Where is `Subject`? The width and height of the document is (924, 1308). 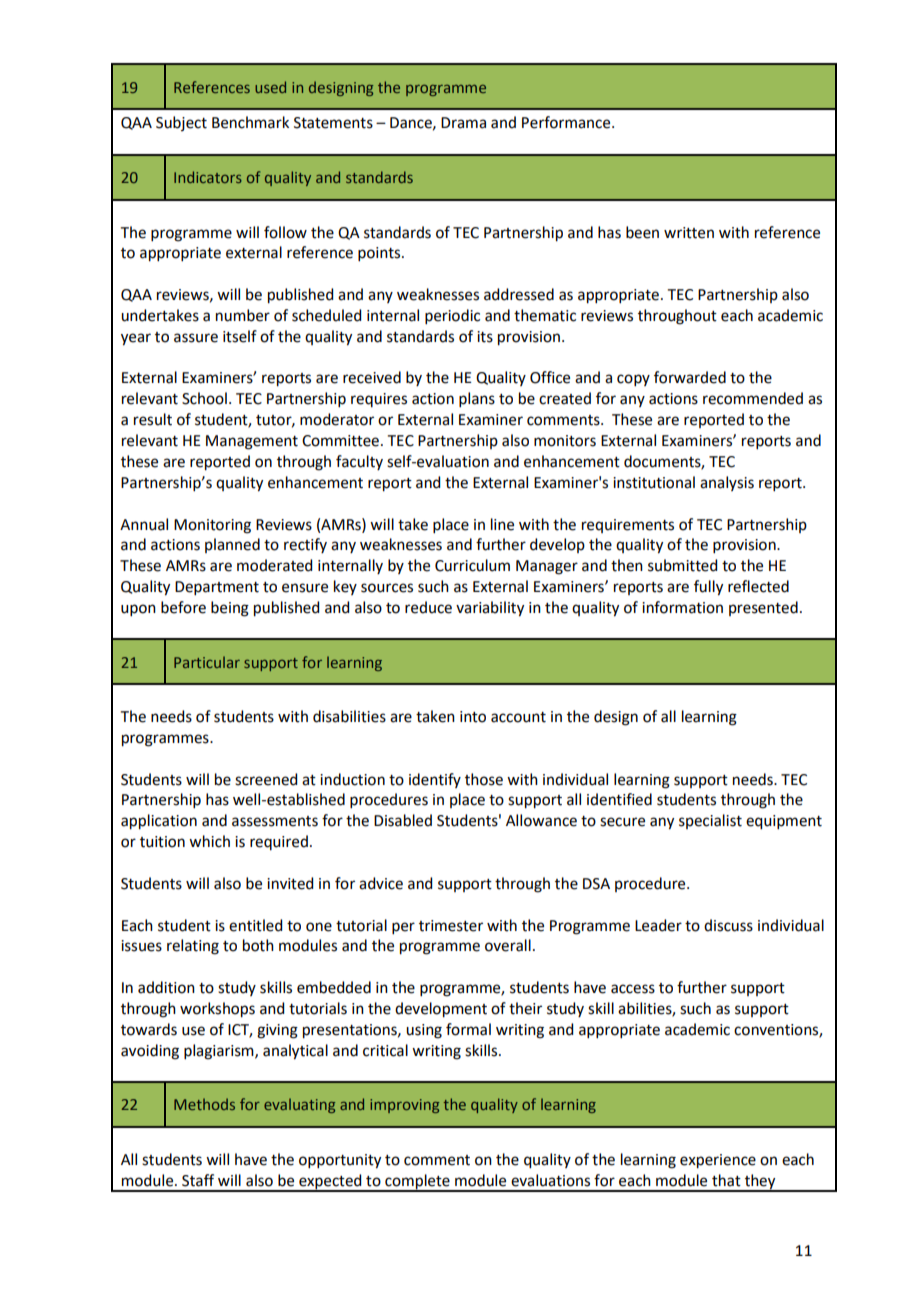 Subject is located at coordinates (181, 123).
